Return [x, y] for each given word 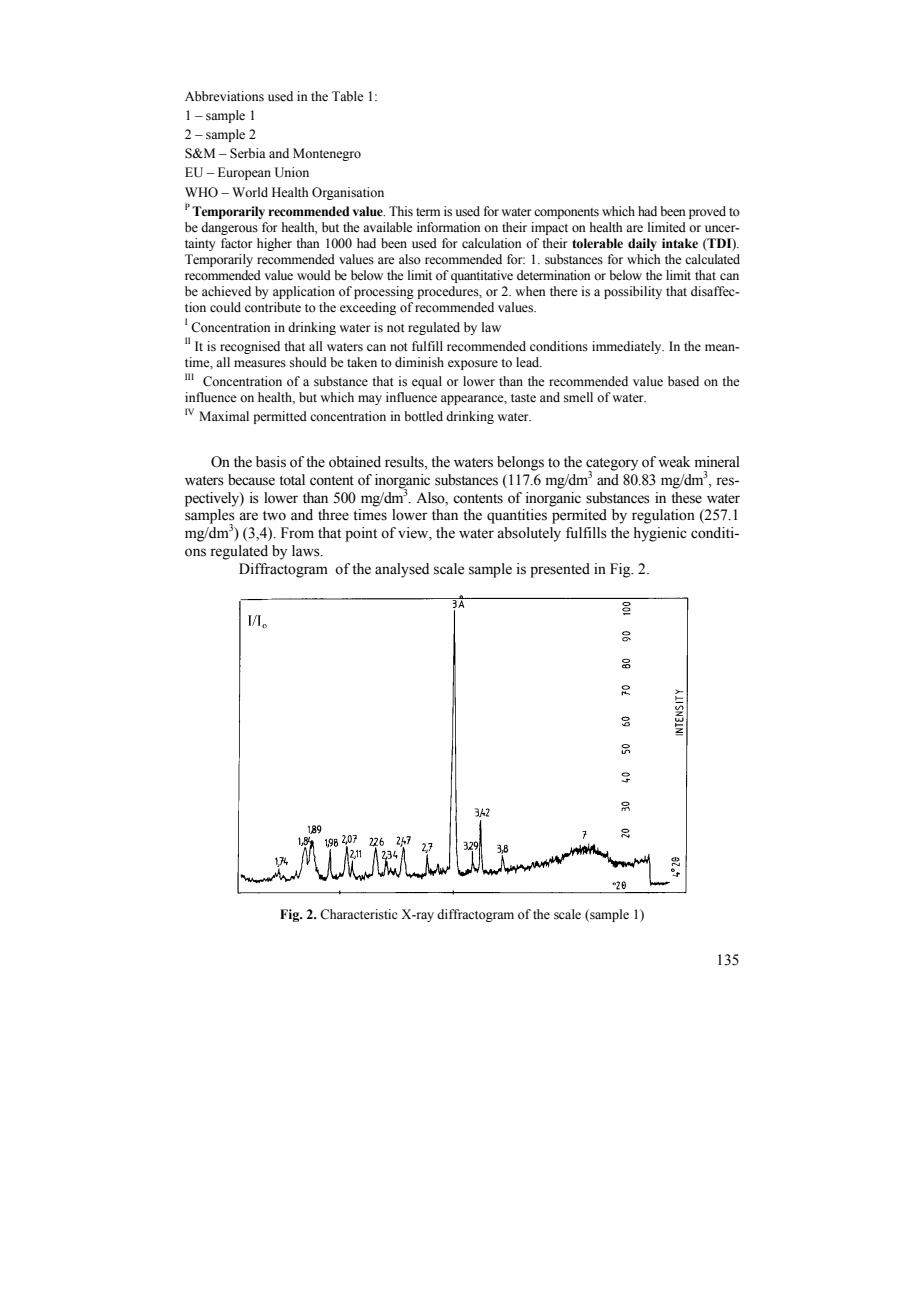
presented [560, 570]
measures [260, 363]
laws [307, 551]
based [683, 381]
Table [348, 96]
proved [707, 212]
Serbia [248, 153]
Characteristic [359, 914]
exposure [473, 365]
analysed [402, 570]
